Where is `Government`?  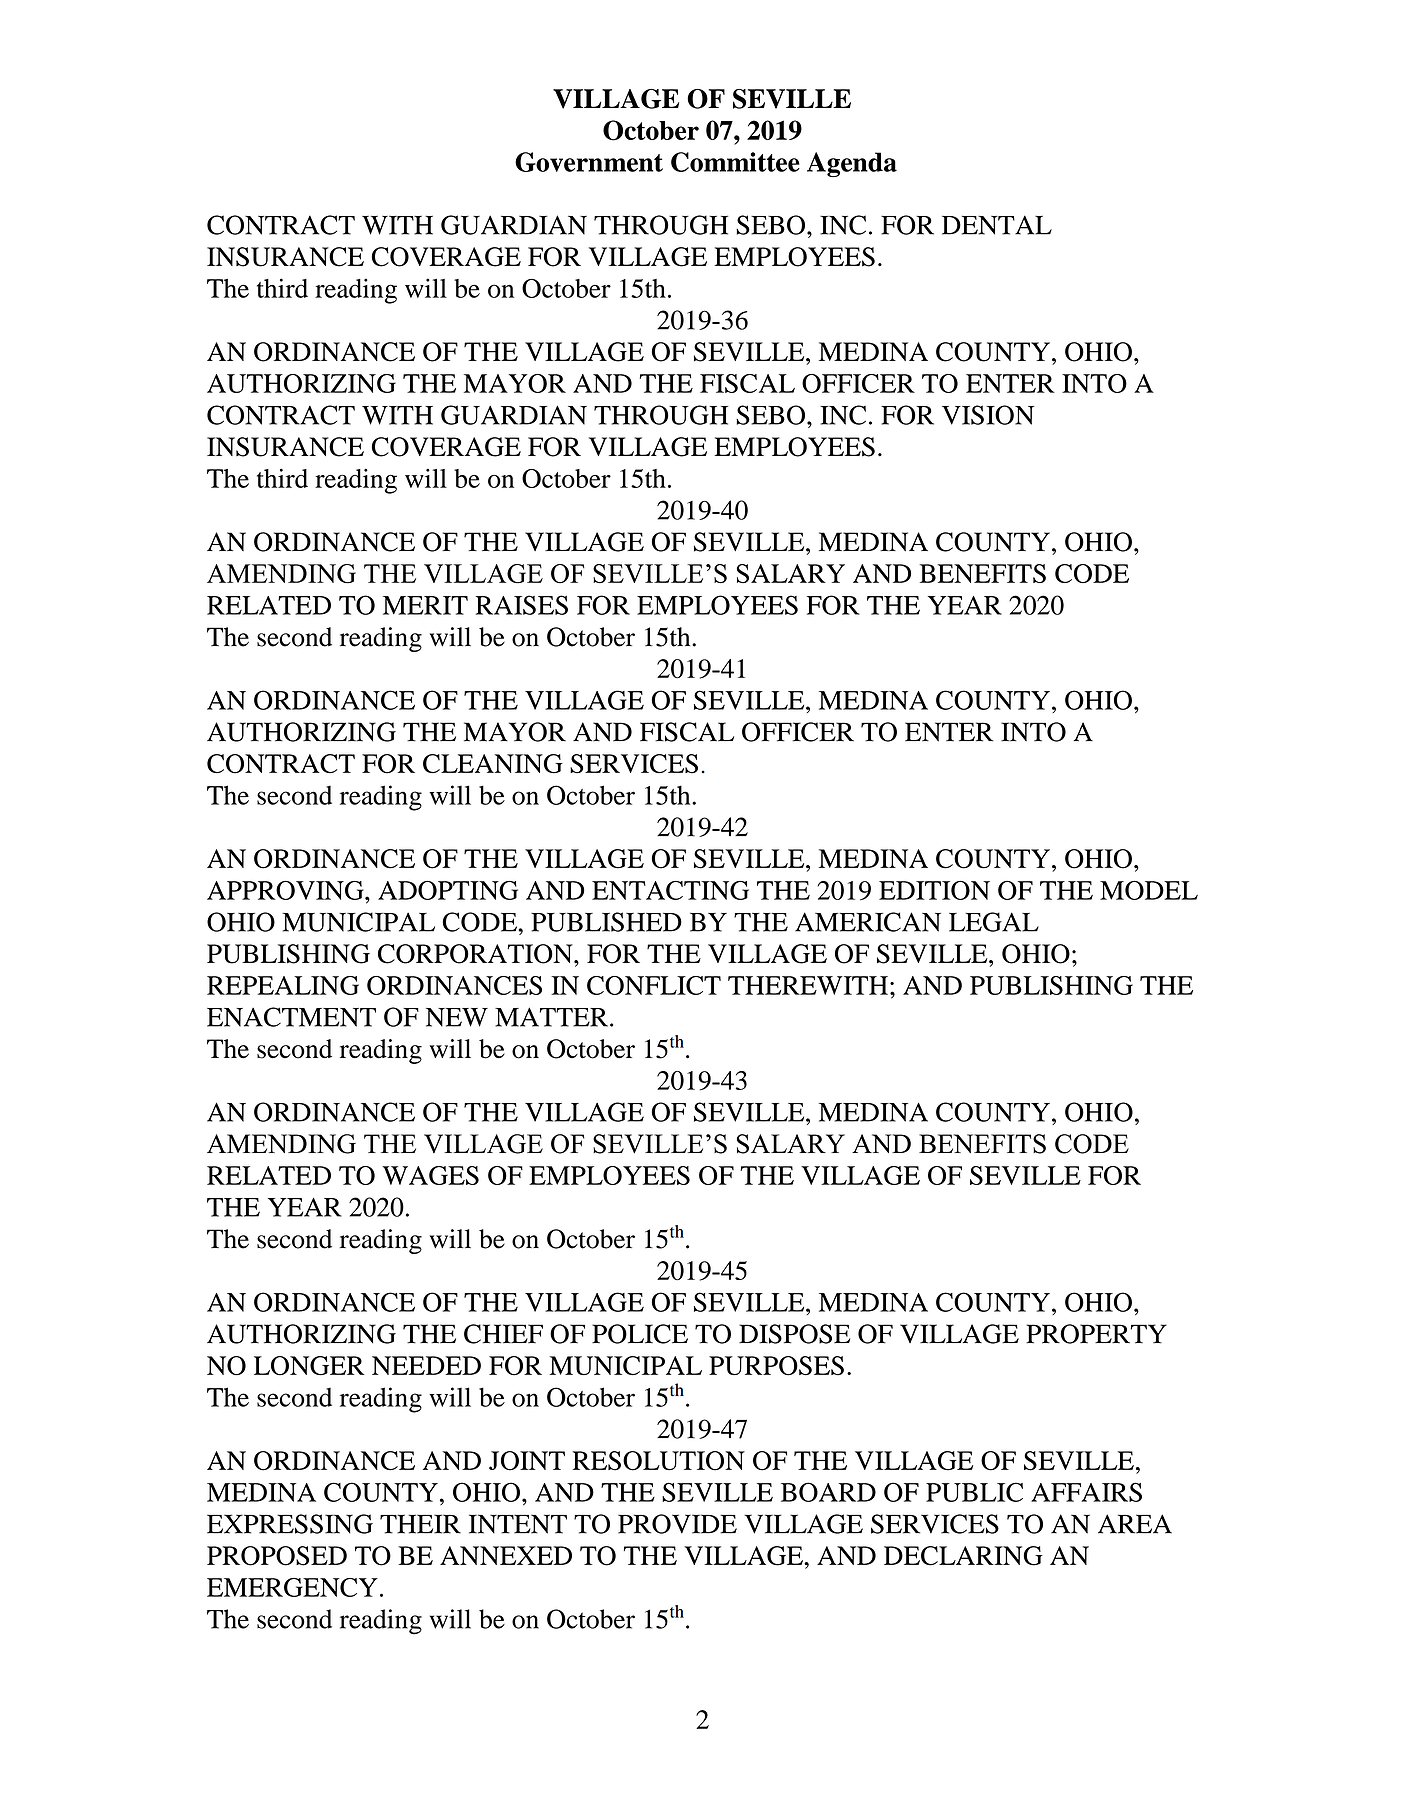
Government is located at coordinates (589, 162).
